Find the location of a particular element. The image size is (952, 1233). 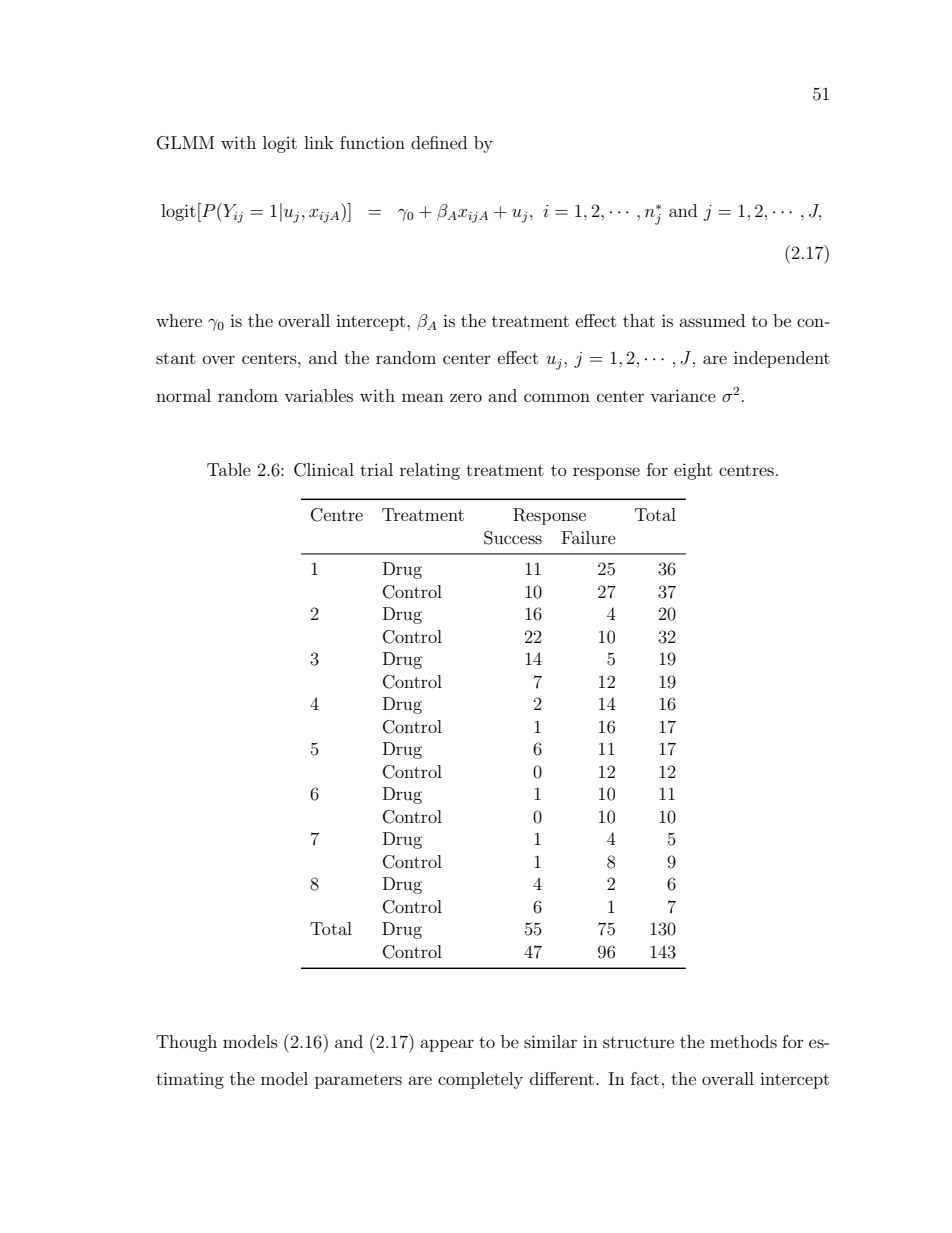

defined is located at coordinates (439, 142).
